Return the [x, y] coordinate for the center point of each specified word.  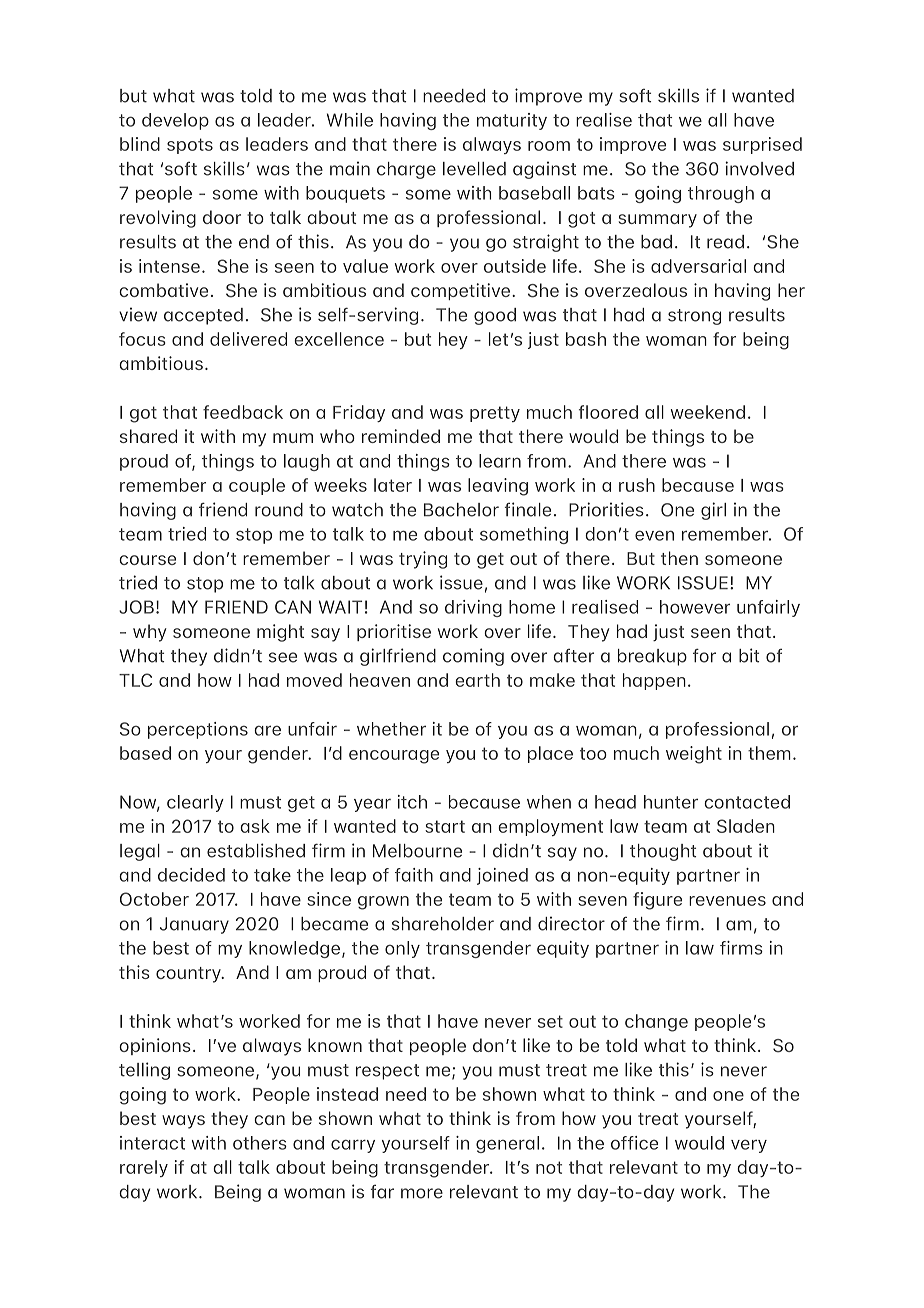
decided [191, 875]
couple [257, 486]
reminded [401, 436]
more [422, 1193]
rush [637, 485]
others [260, 1143]
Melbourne [417, 851]
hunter [671, 802]
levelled [474, 169]
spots [190, 146]
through [721, 194]
